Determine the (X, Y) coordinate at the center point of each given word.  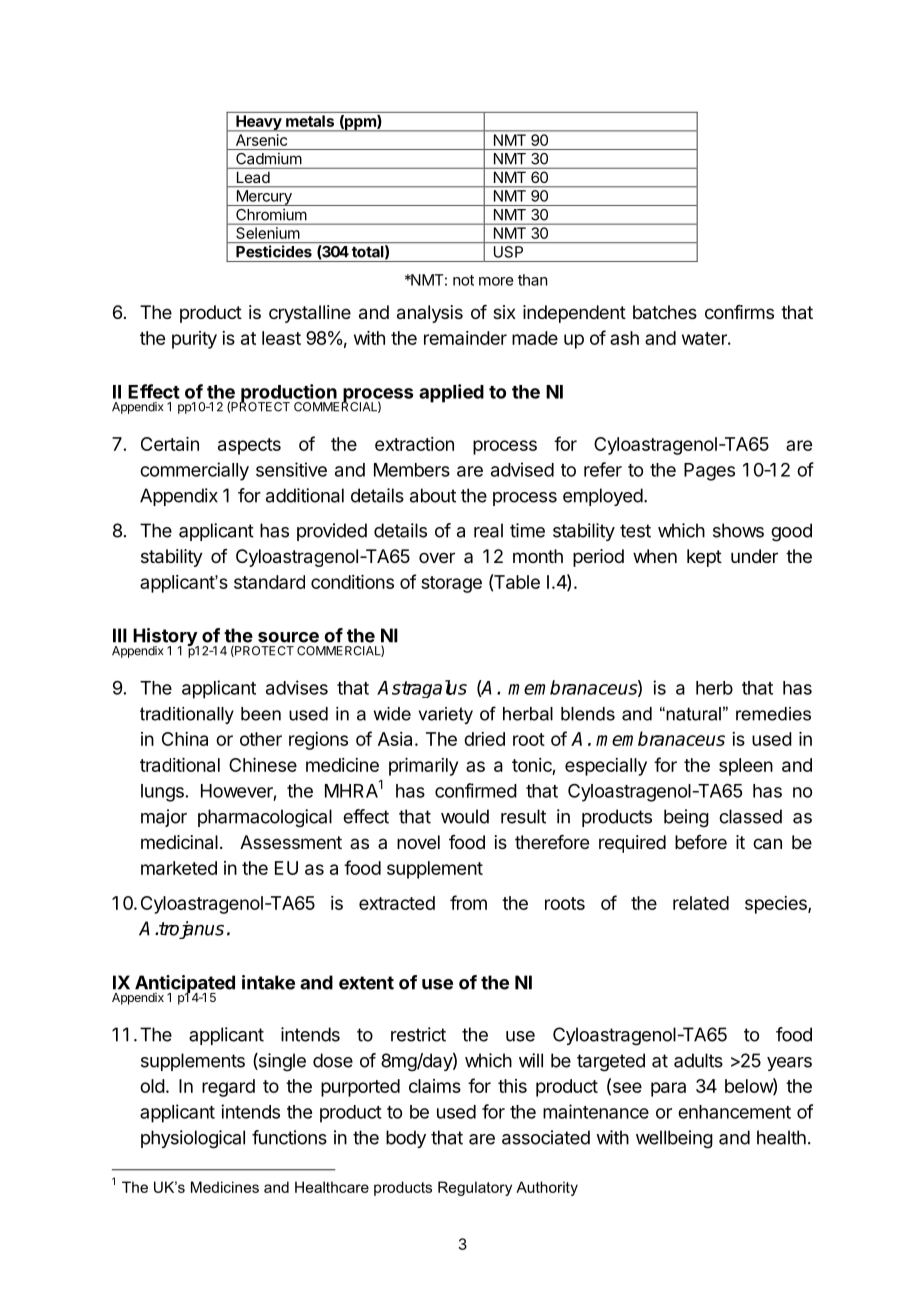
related (701, 903)
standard (269, 582)
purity (194, 340)
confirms (739, 312)
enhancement (734, 1112)
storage (451, 584)
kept (704, 558)
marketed (179, 868)
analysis (430, 314)
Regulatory (475, 1188)
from (468, 902)
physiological (193, 1139)
